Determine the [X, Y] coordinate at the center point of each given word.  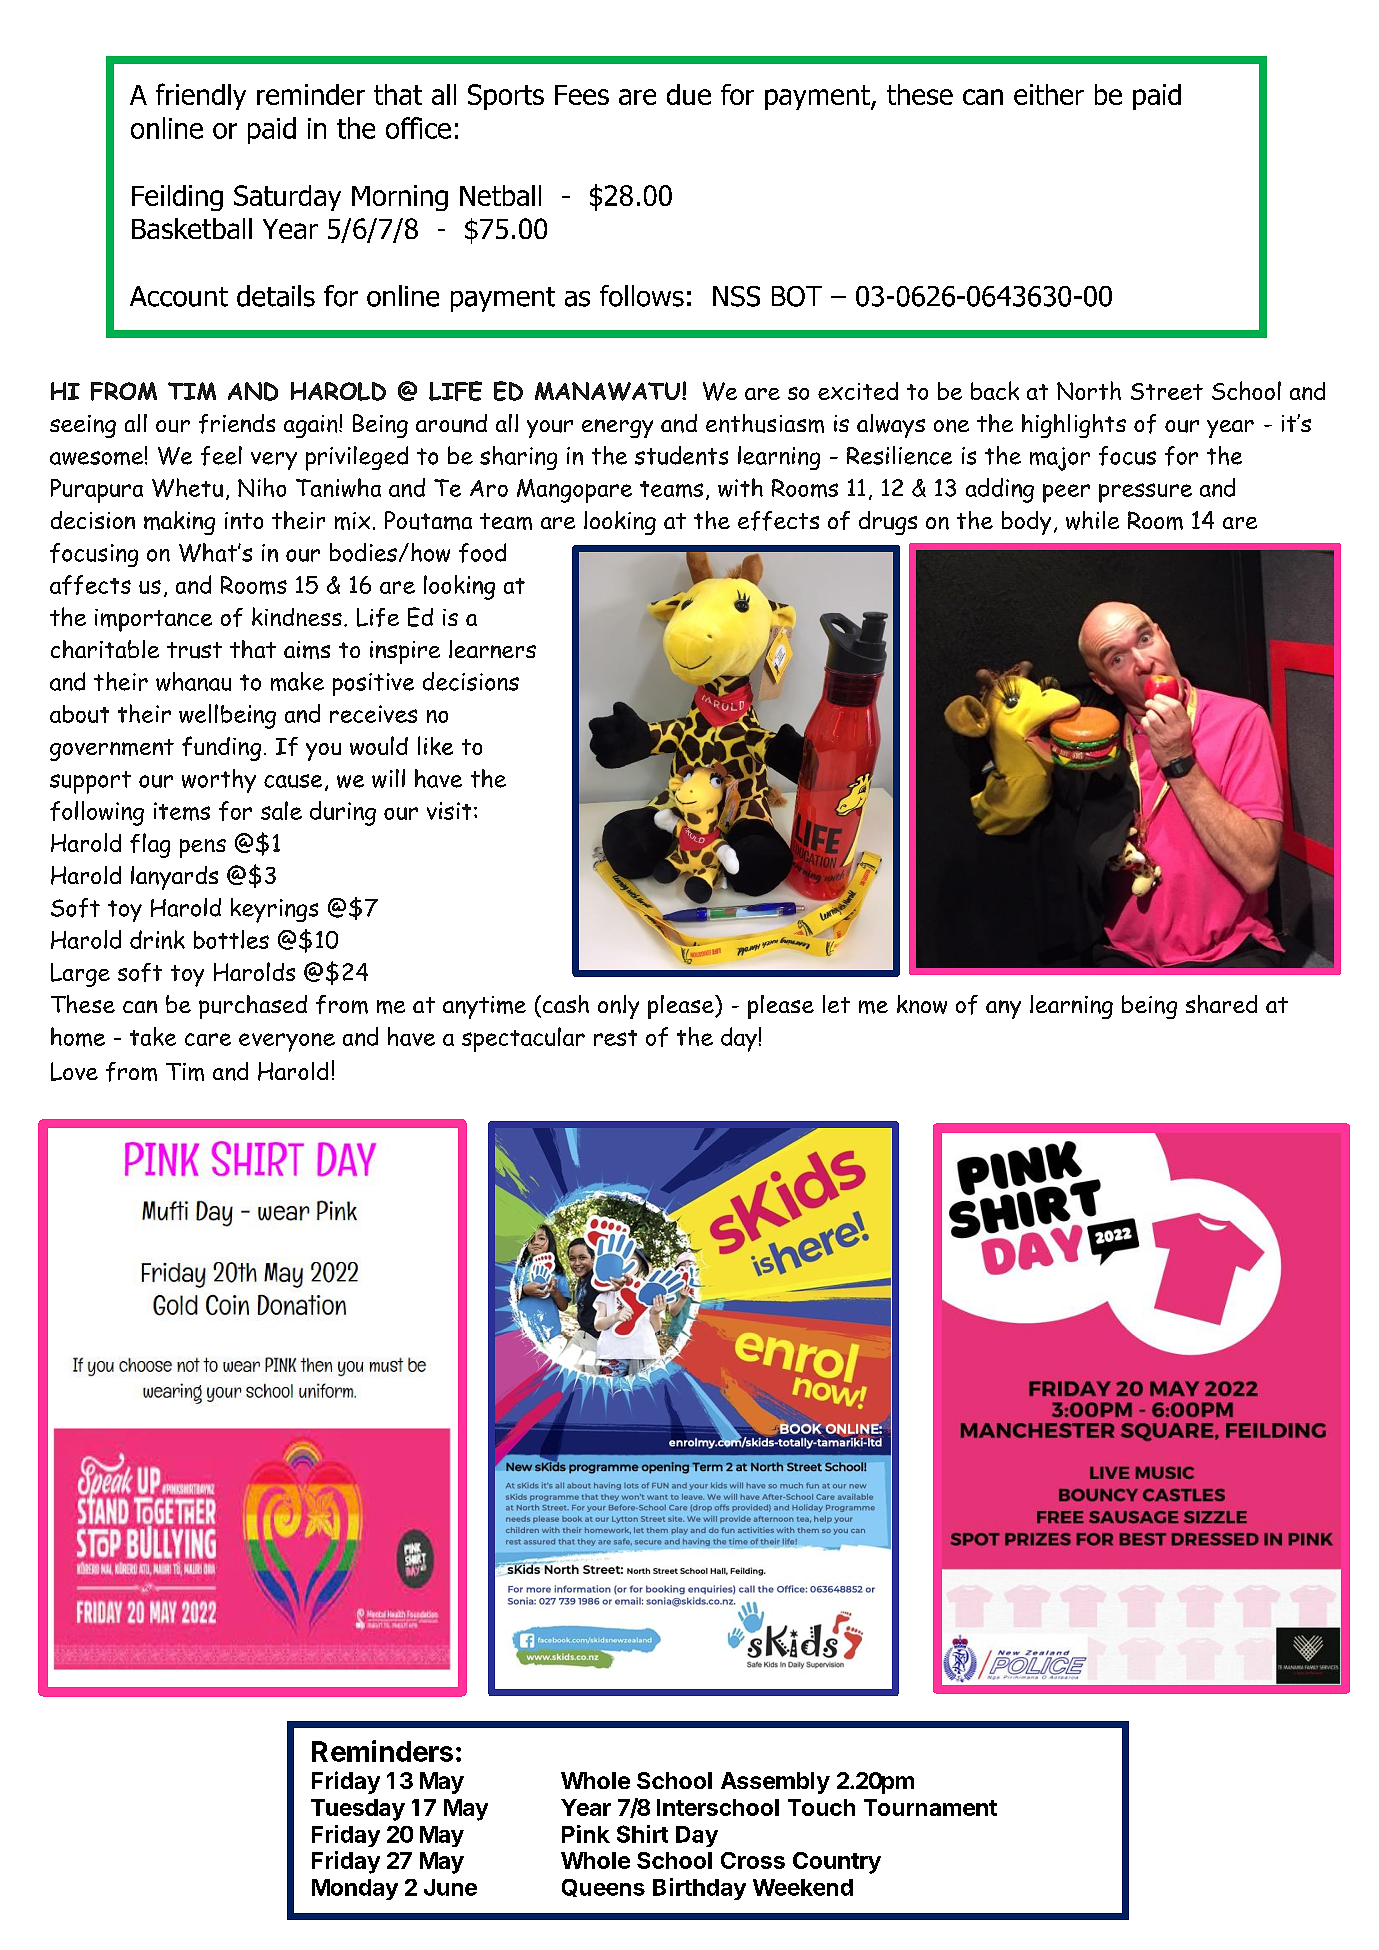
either [1049, 94]
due [689, 94]
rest [615, 1038]
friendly [201, 96]
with [740, 487]
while [1092, 520]
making [179, 523]
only [618, 1007]
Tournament [930, 1807]
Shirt [642, 1834]
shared [1221, 1004]
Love [74, 1071]
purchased [253, 1007]
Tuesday [358, 1810]
